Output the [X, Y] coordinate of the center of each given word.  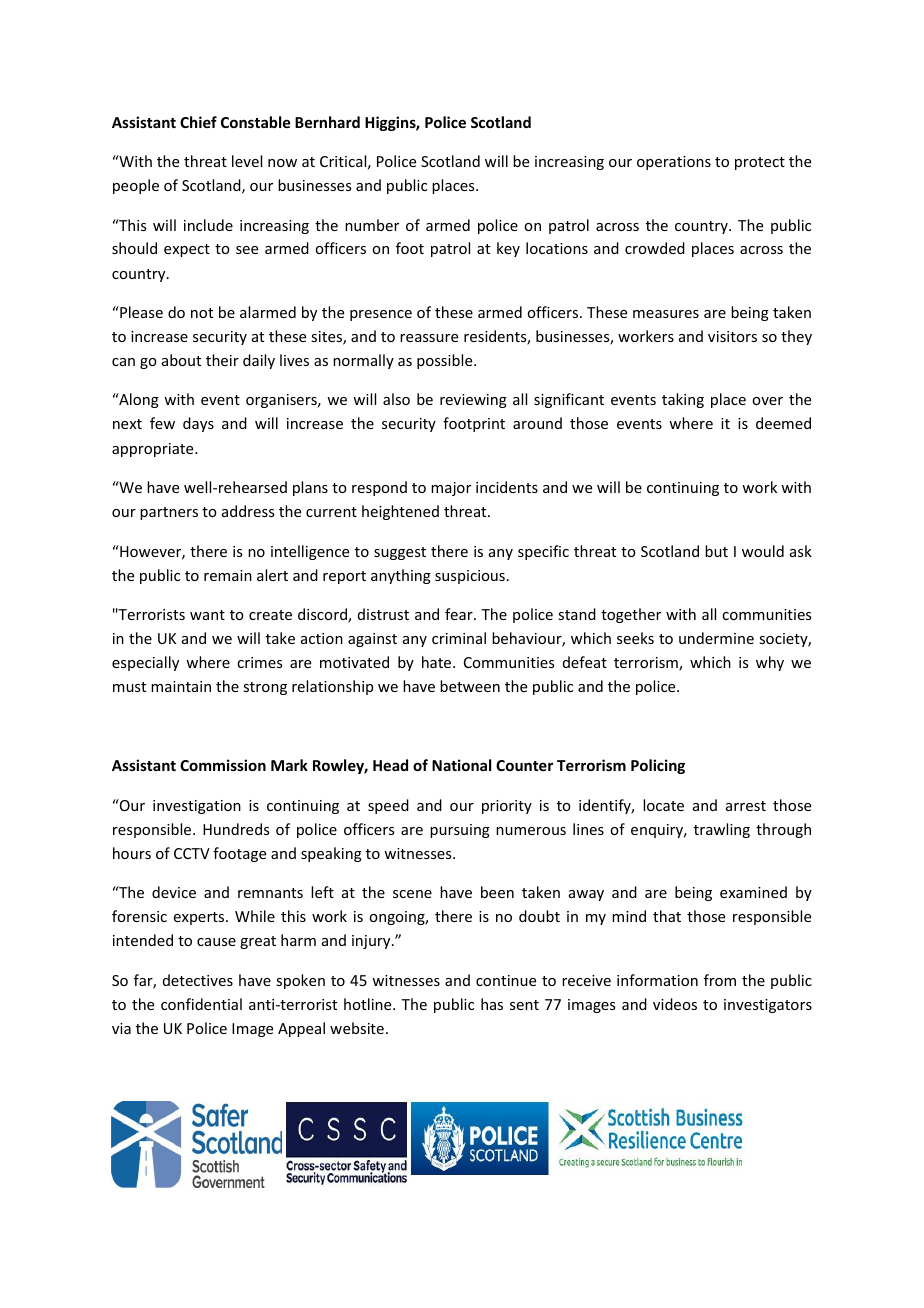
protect [760, 163]
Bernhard [327, 122]
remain [228, 575]
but [716, 551]
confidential [201, 1004]
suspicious [470, 577]
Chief [198, 122]
